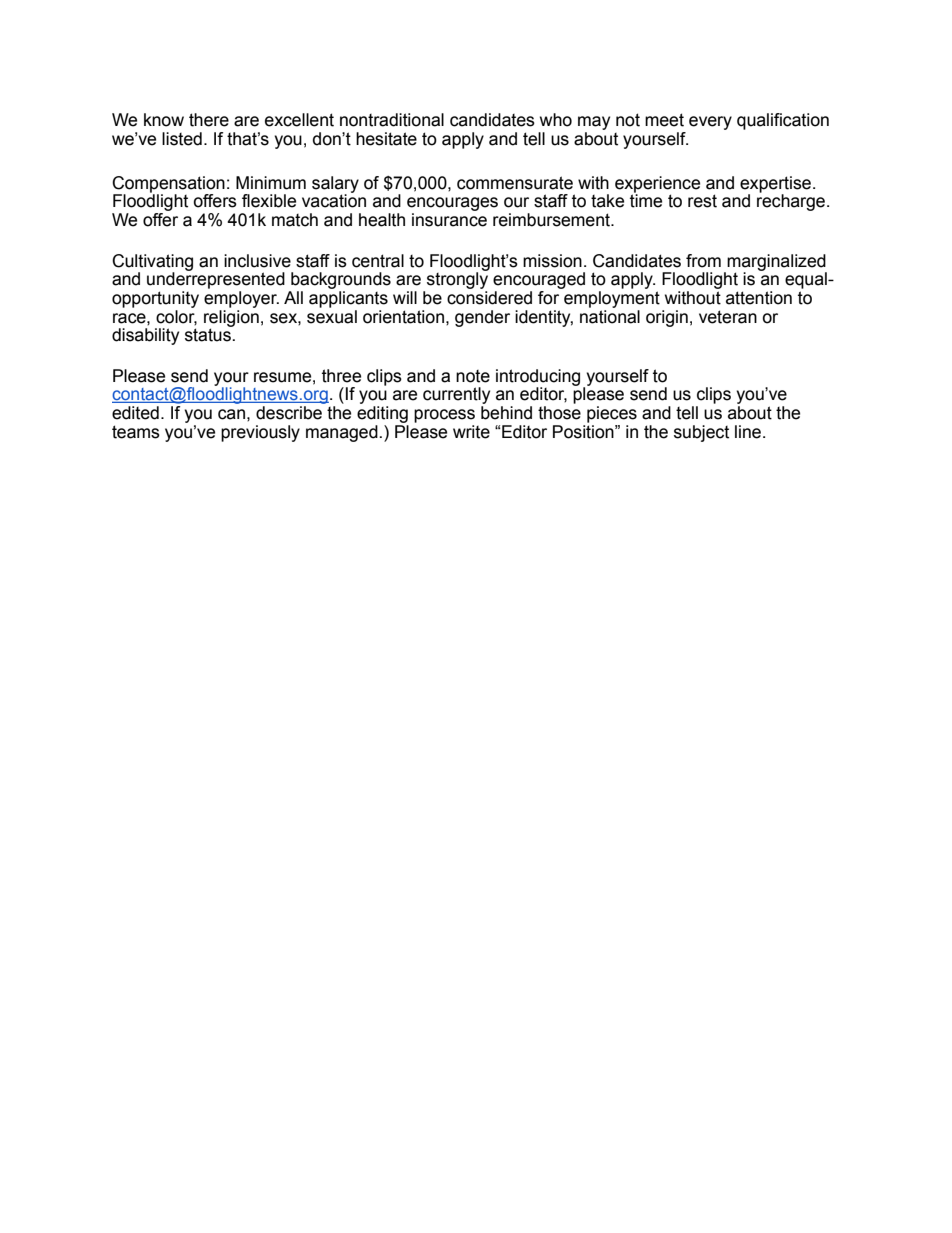 This screenshot has width=952, height=1233. What do you see at coordinates (452, 205) in the screenshot?
I see `encourages` at bounding box center [452, 205].
